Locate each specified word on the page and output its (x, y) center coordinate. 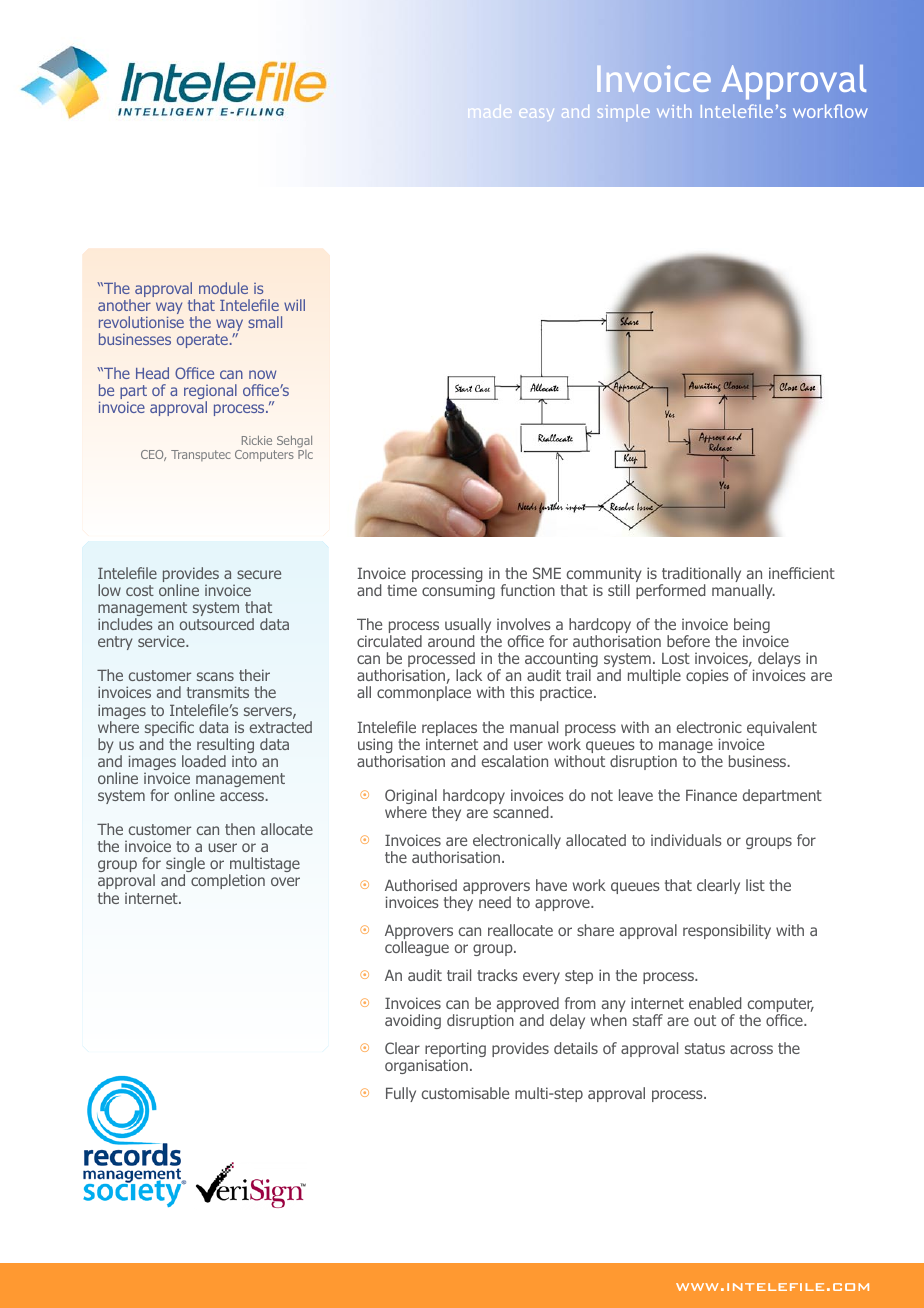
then (240, 829)
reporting (455, 1051)
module (223, 288)
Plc (305, 453)
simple (624, 113)
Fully (401, 1094)
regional (210, 393)
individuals (686, 840)
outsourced (217, 624)
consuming (458, 591)
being (753, 627)
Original (412, 798)
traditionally (700, 576)
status (705, 1048)
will (294, 305)
